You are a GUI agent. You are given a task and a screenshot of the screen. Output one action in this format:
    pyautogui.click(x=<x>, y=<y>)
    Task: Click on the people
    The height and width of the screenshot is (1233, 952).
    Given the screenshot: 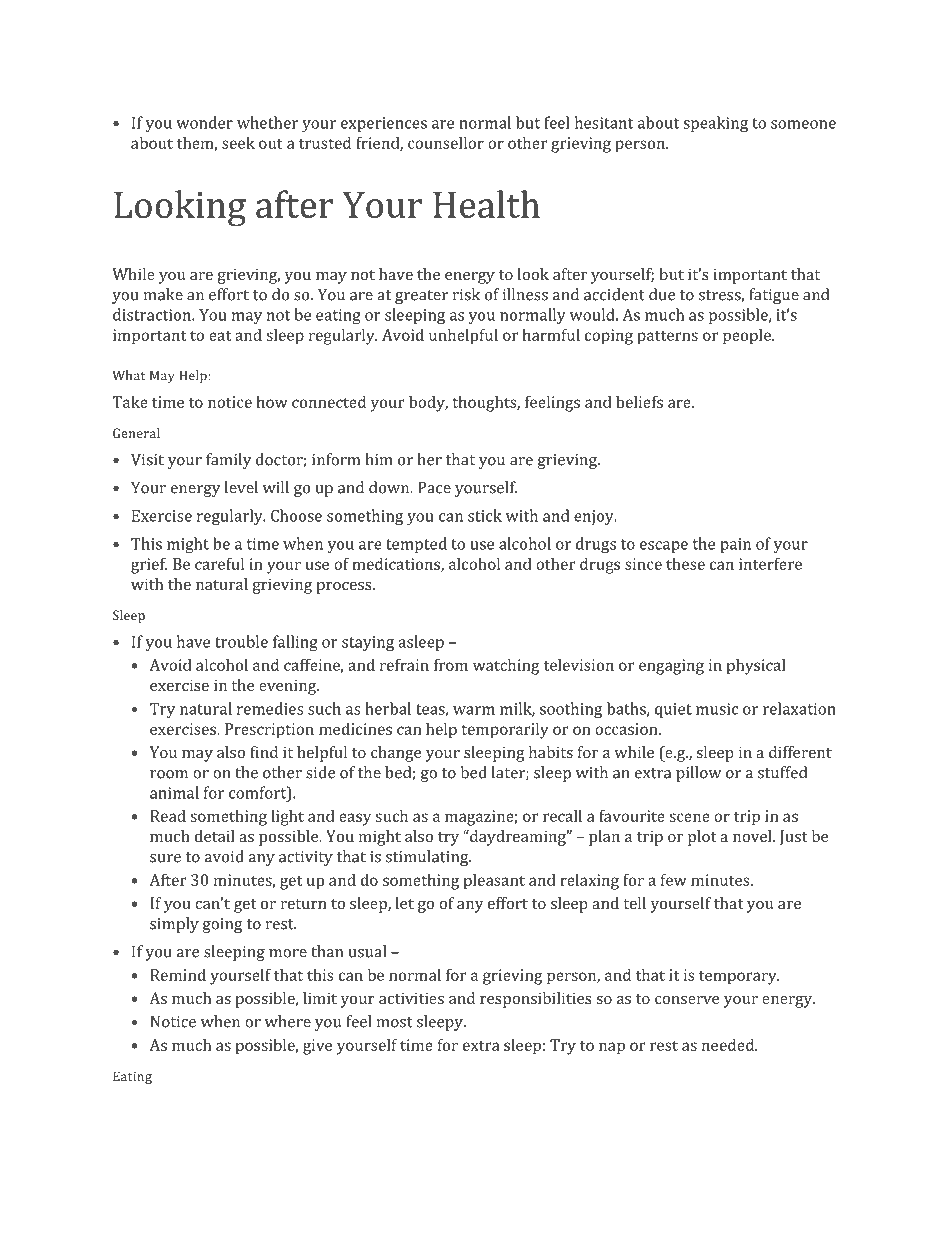 What is the action you would take?
    pyautogui.click(x=748, y=336)
